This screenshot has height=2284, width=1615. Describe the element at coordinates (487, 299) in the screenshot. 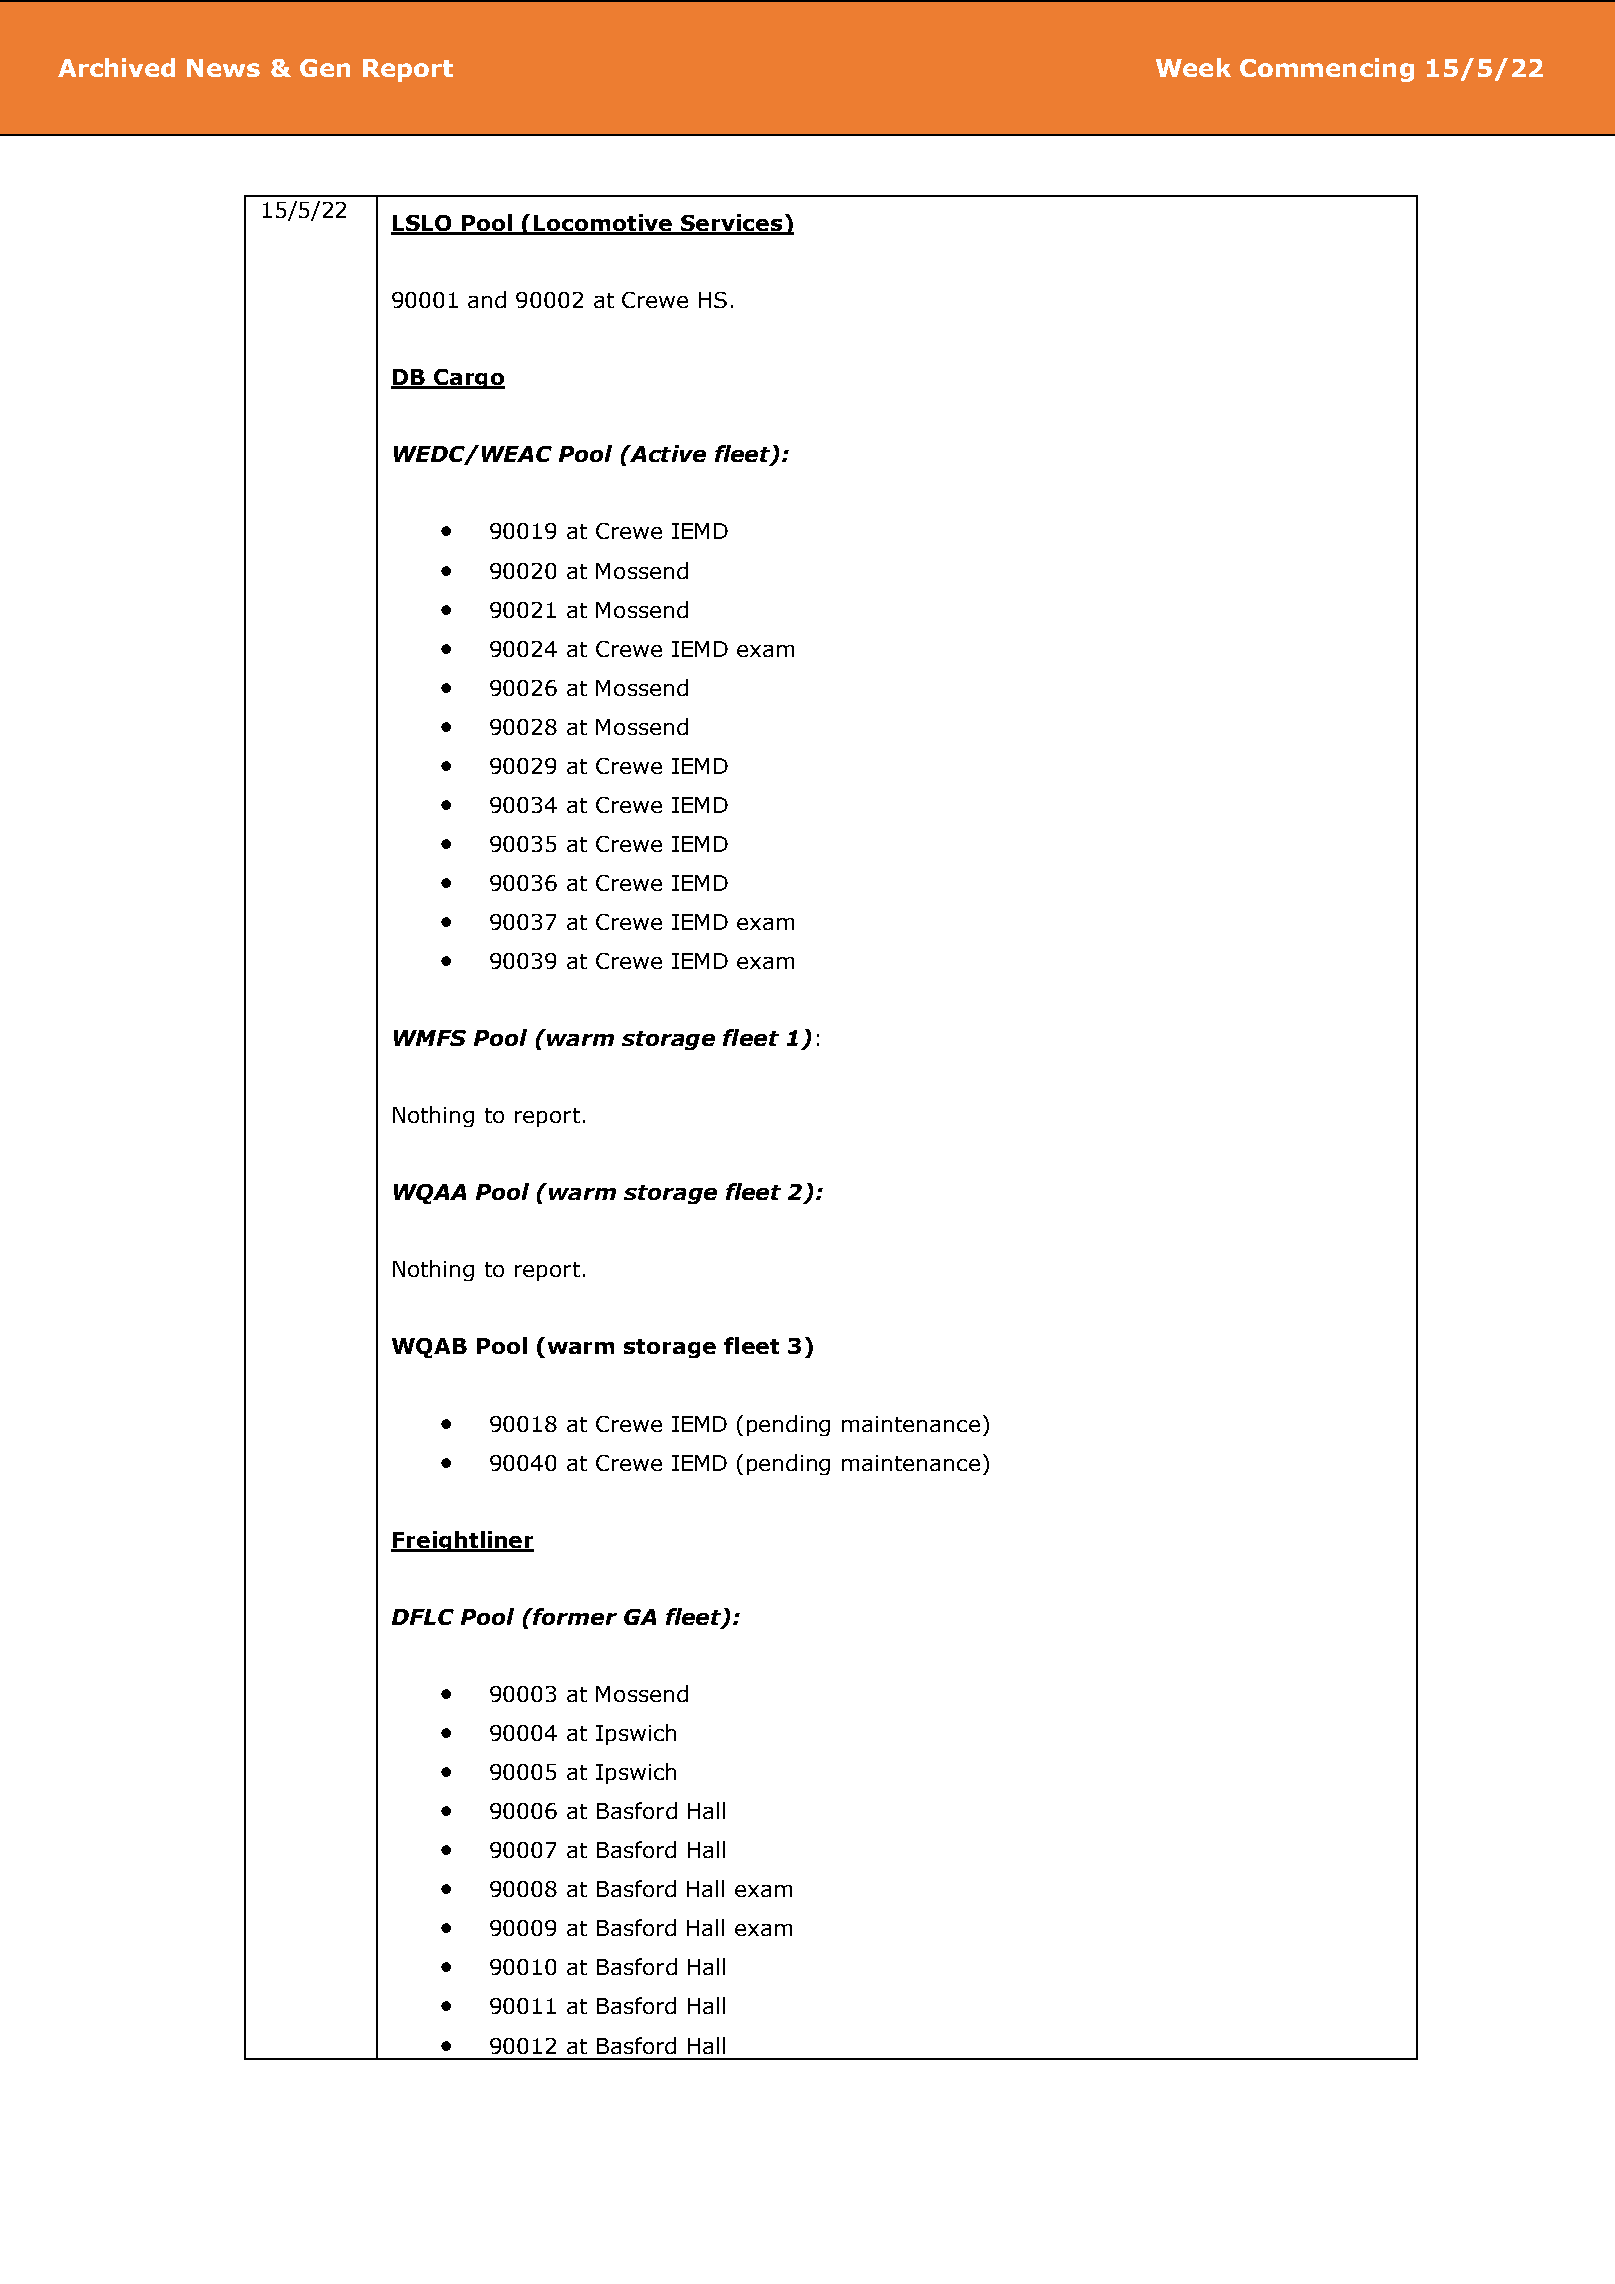

I see `and` at that location.
